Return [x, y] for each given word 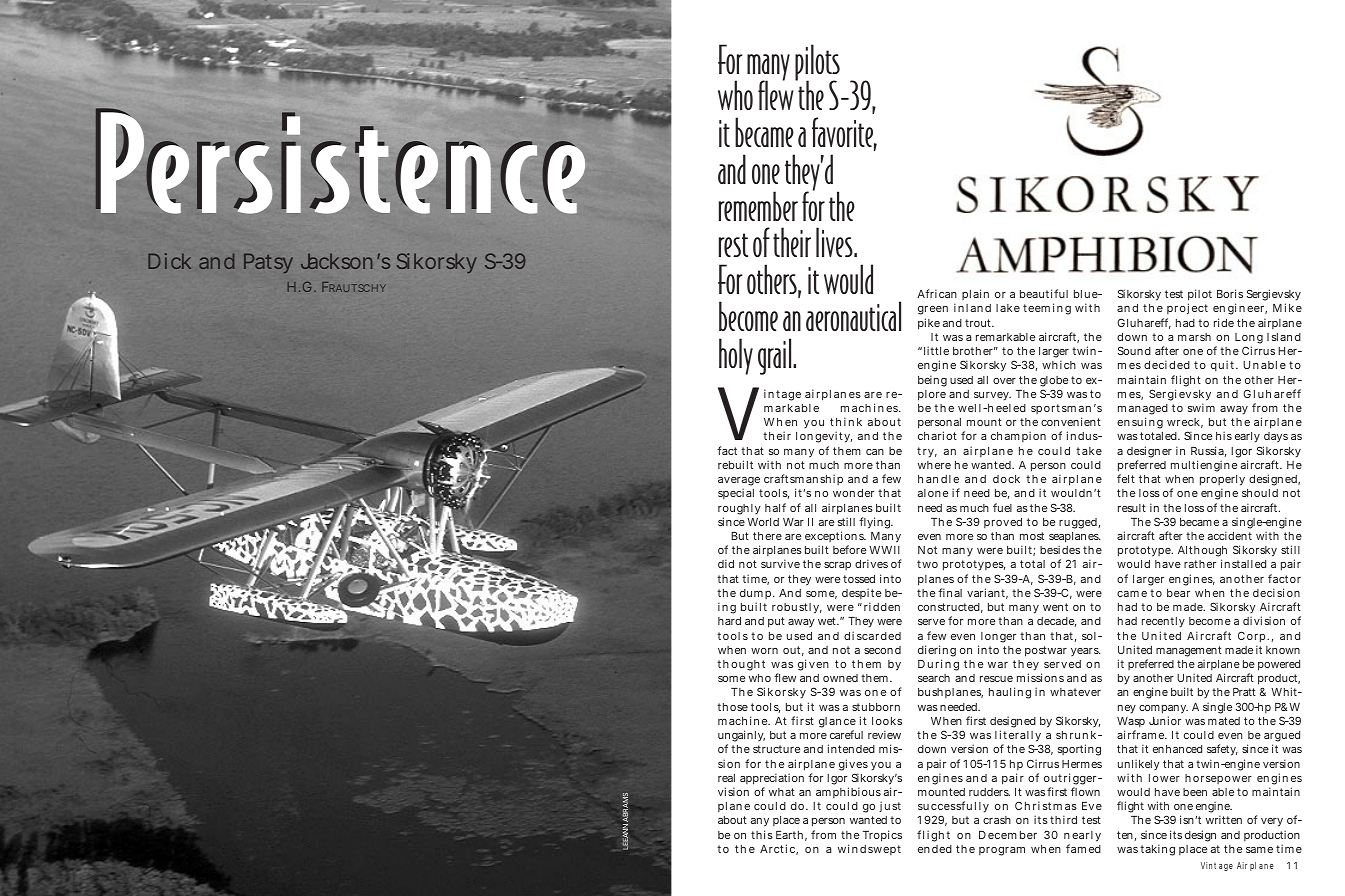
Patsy [268, 263]
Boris [1230, 293]
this [762, 834]
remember [758, 206]
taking [1157, 850]
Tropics [882, 836]
